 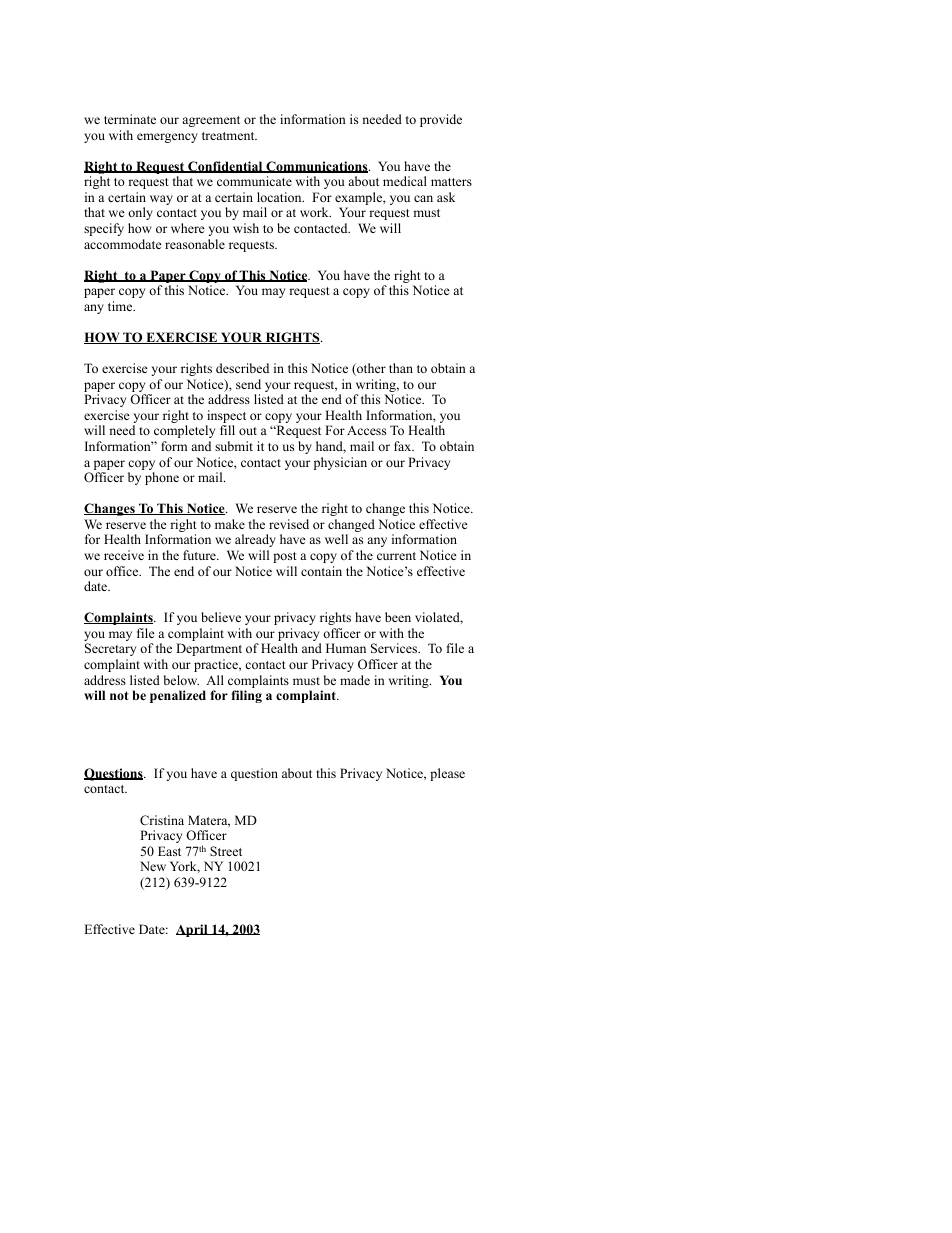 What do you see at coordinates (167, 138) in the page?
I see `emergency` at bounding box center [167, 138].
